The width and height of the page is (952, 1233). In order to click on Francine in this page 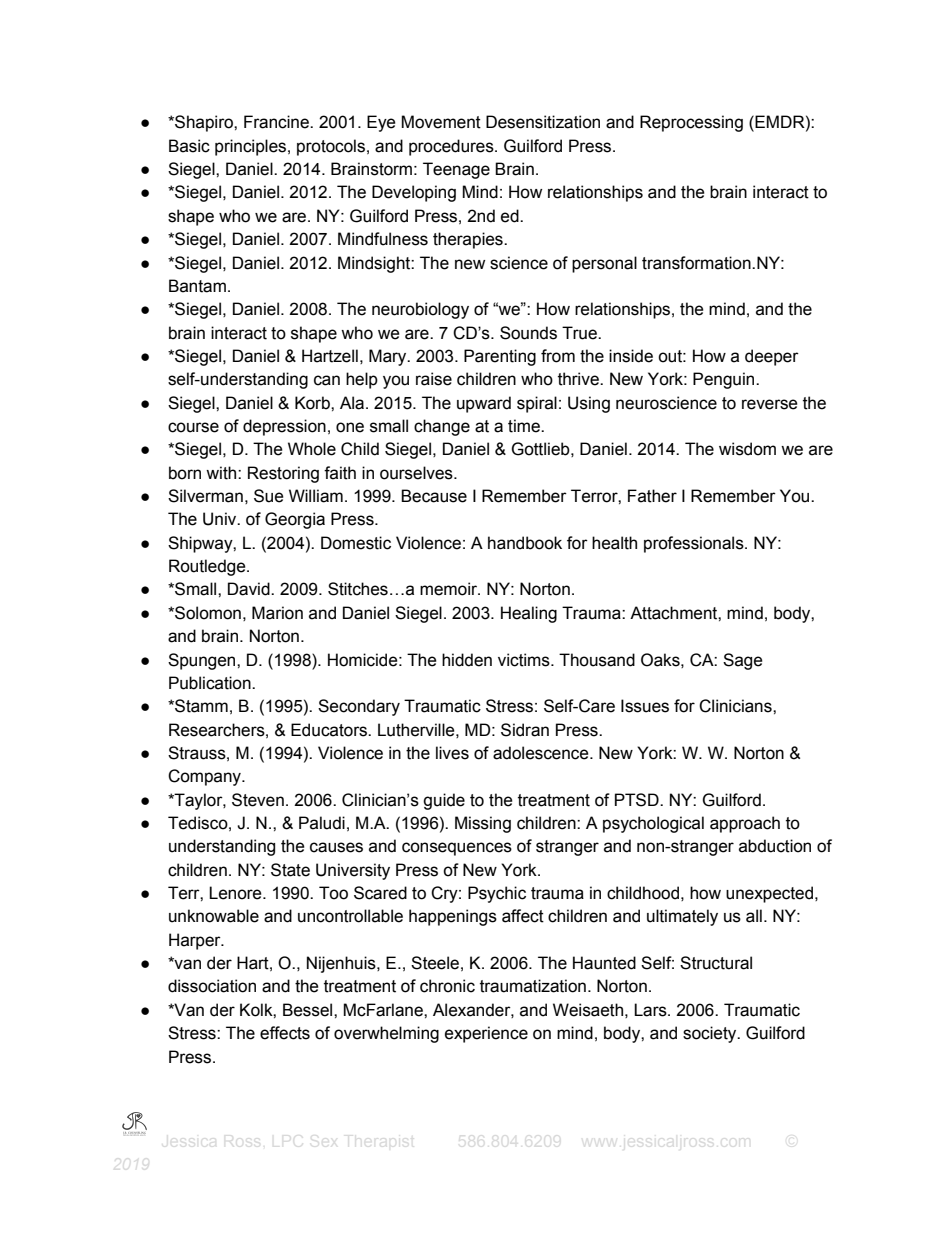, I will do `click(277, 122)`.
